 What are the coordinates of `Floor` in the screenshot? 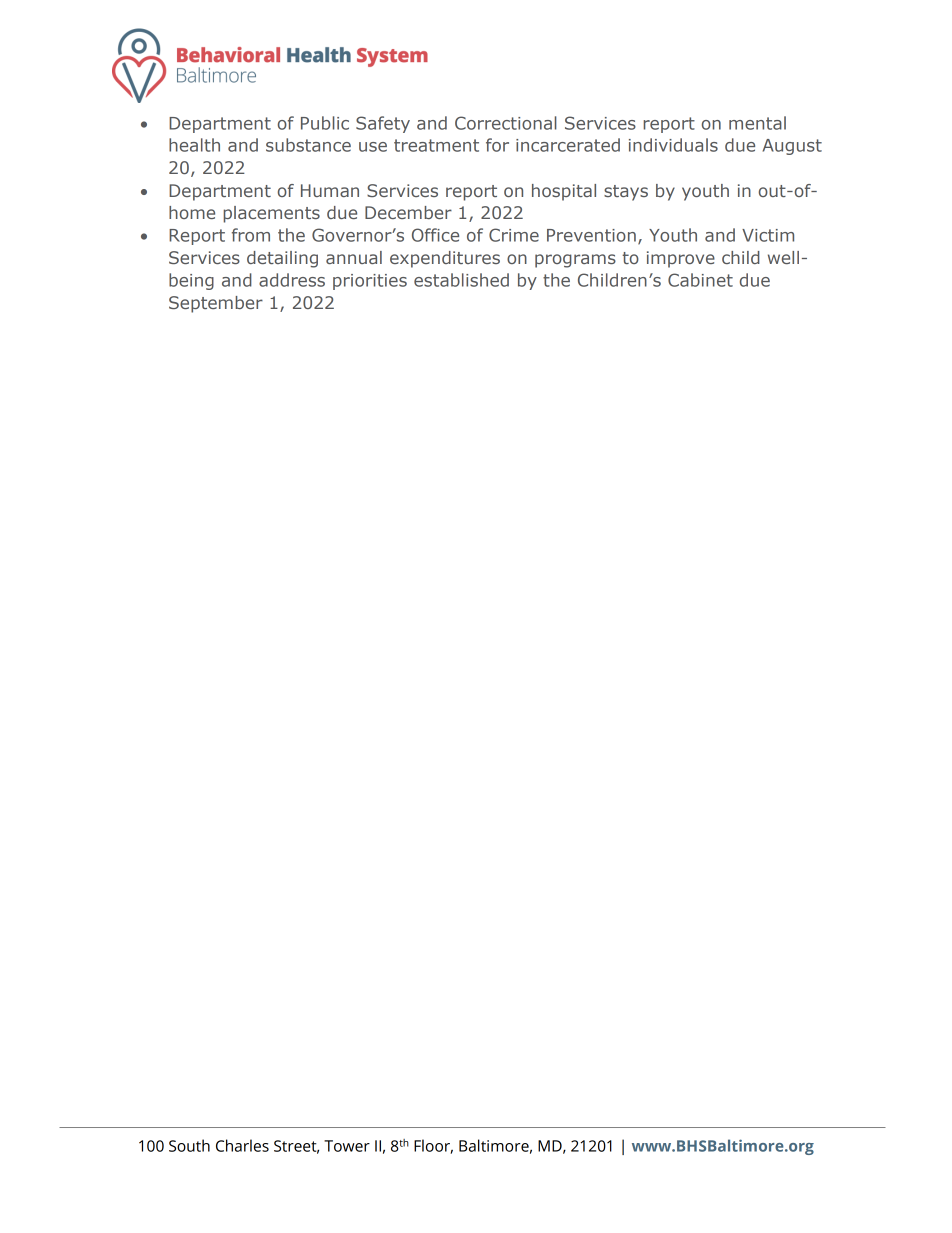 It's located at (433, 1146).
